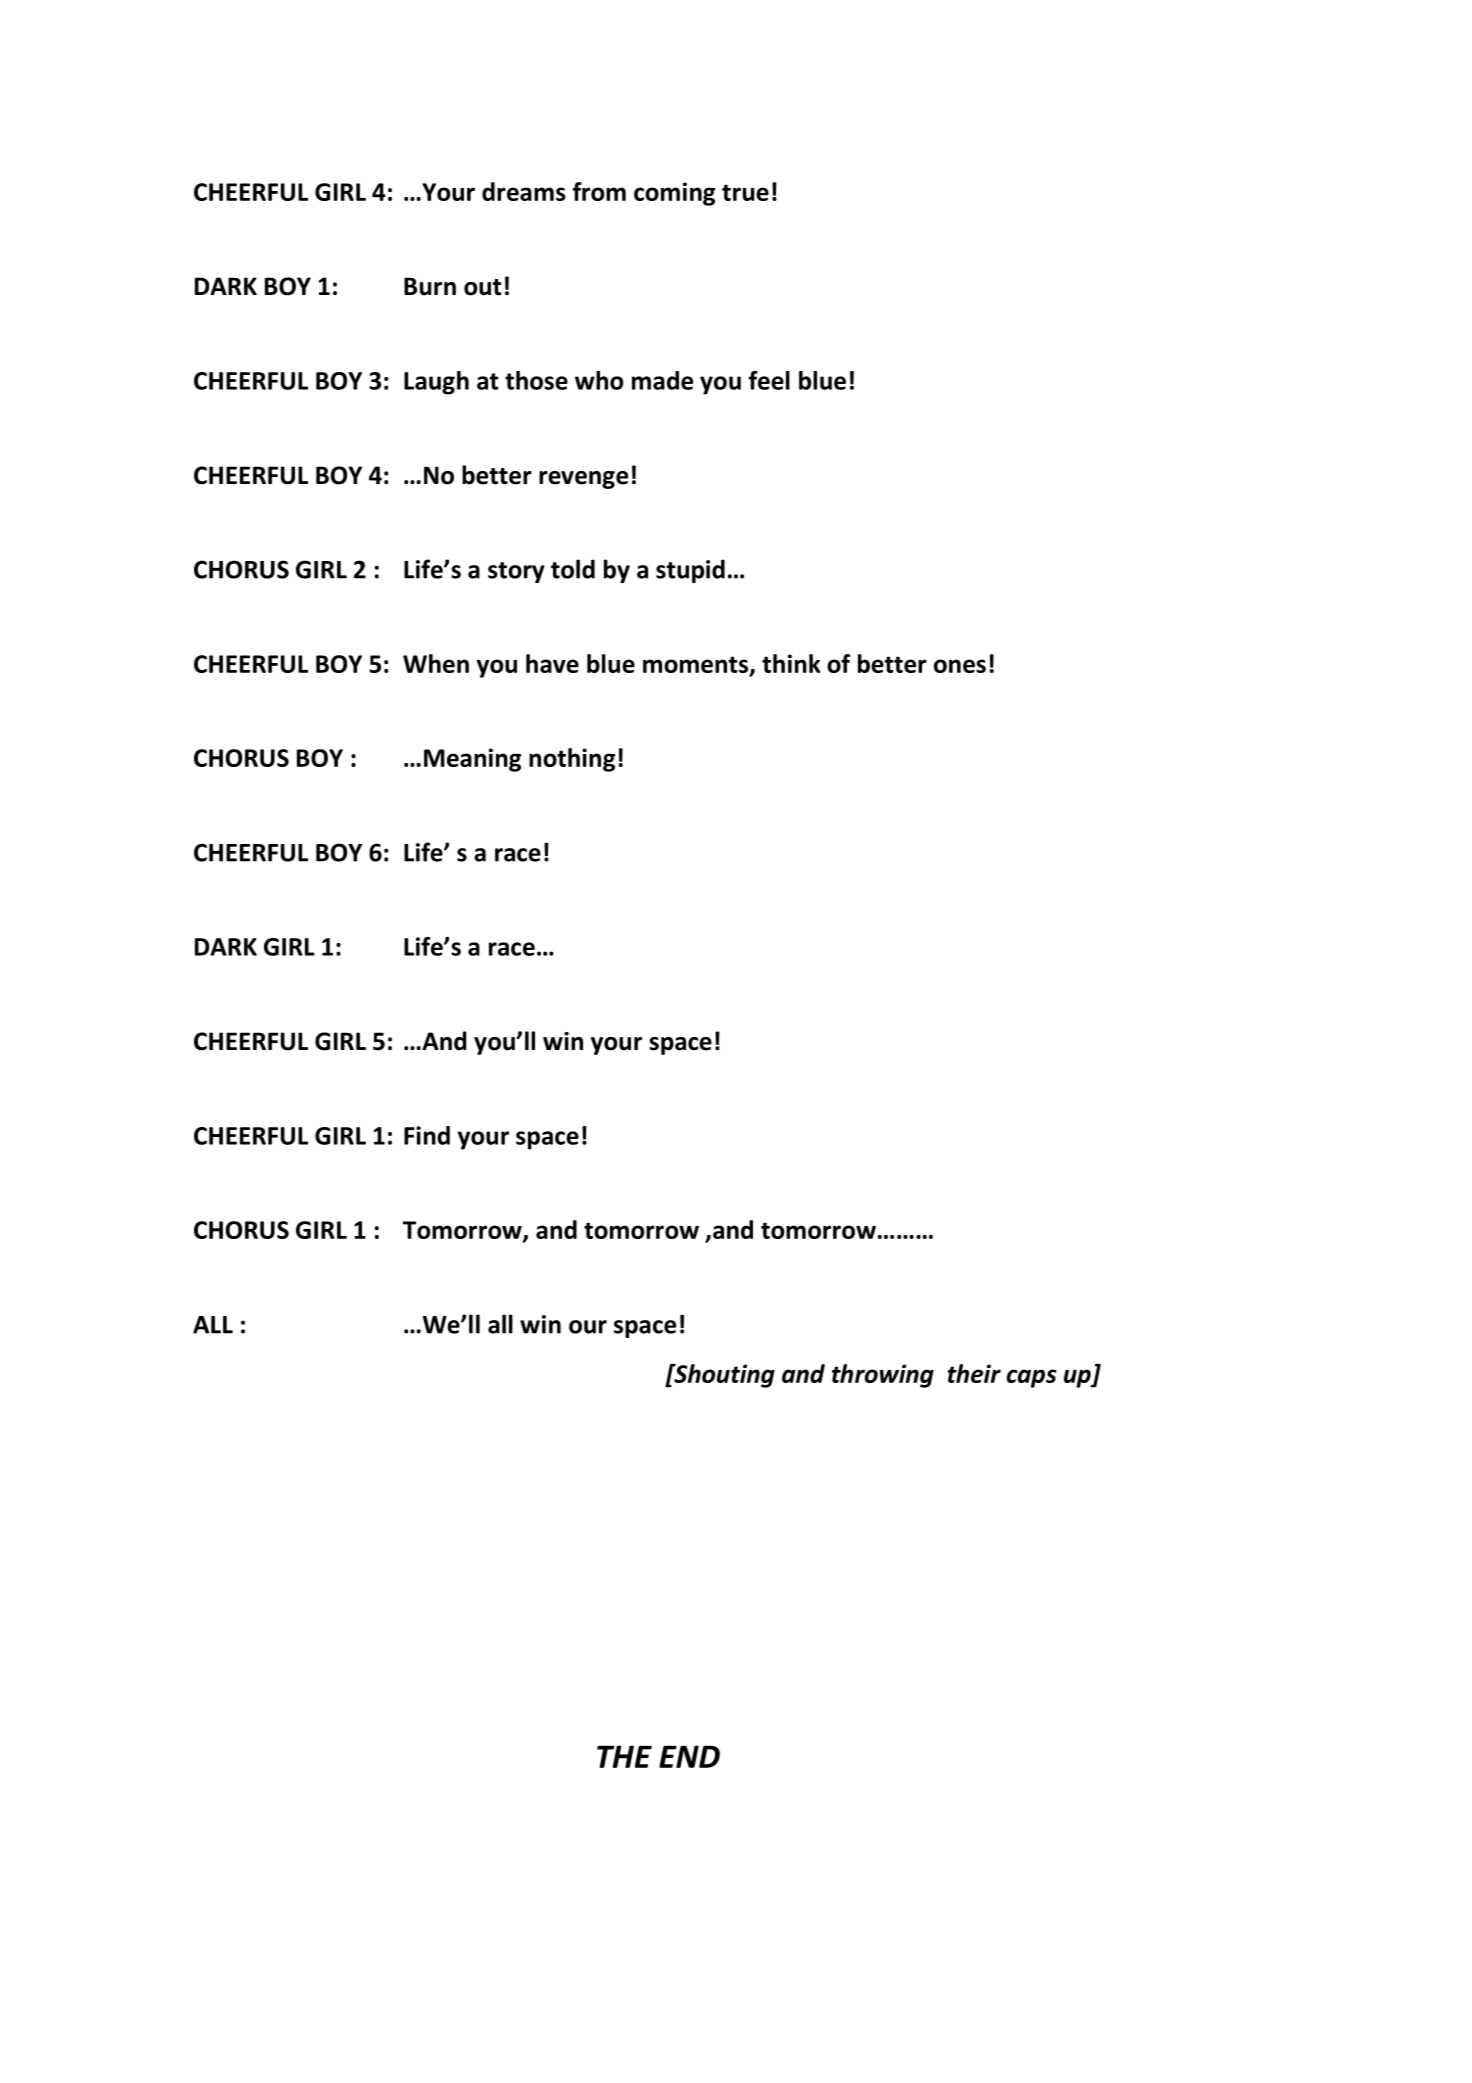 The image size is (1472, 2083). Describe the element at coordinates (524, 191) in the page. I see `dreams` at that location.
